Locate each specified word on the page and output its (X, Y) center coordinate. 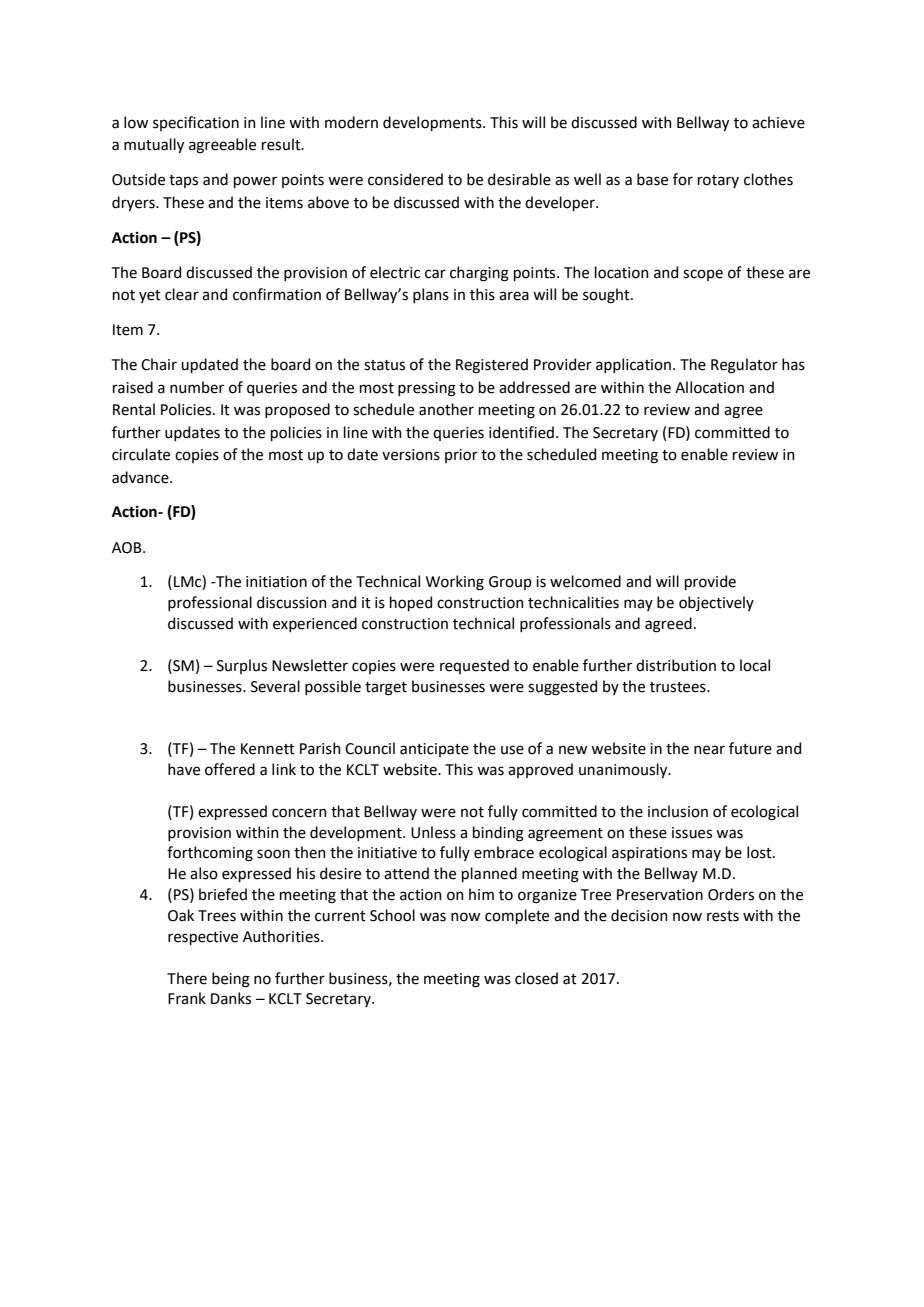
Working (455, 583)
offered (230, 769)
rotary (718, 181)
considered (405, 179)
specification (196, 123)
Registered (492, 366)
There (187, 978)
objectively (716, 603)
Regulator (744, 366)
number (197, 387)
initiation (276, 582)
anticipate (434, 750)
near (709, 750)
